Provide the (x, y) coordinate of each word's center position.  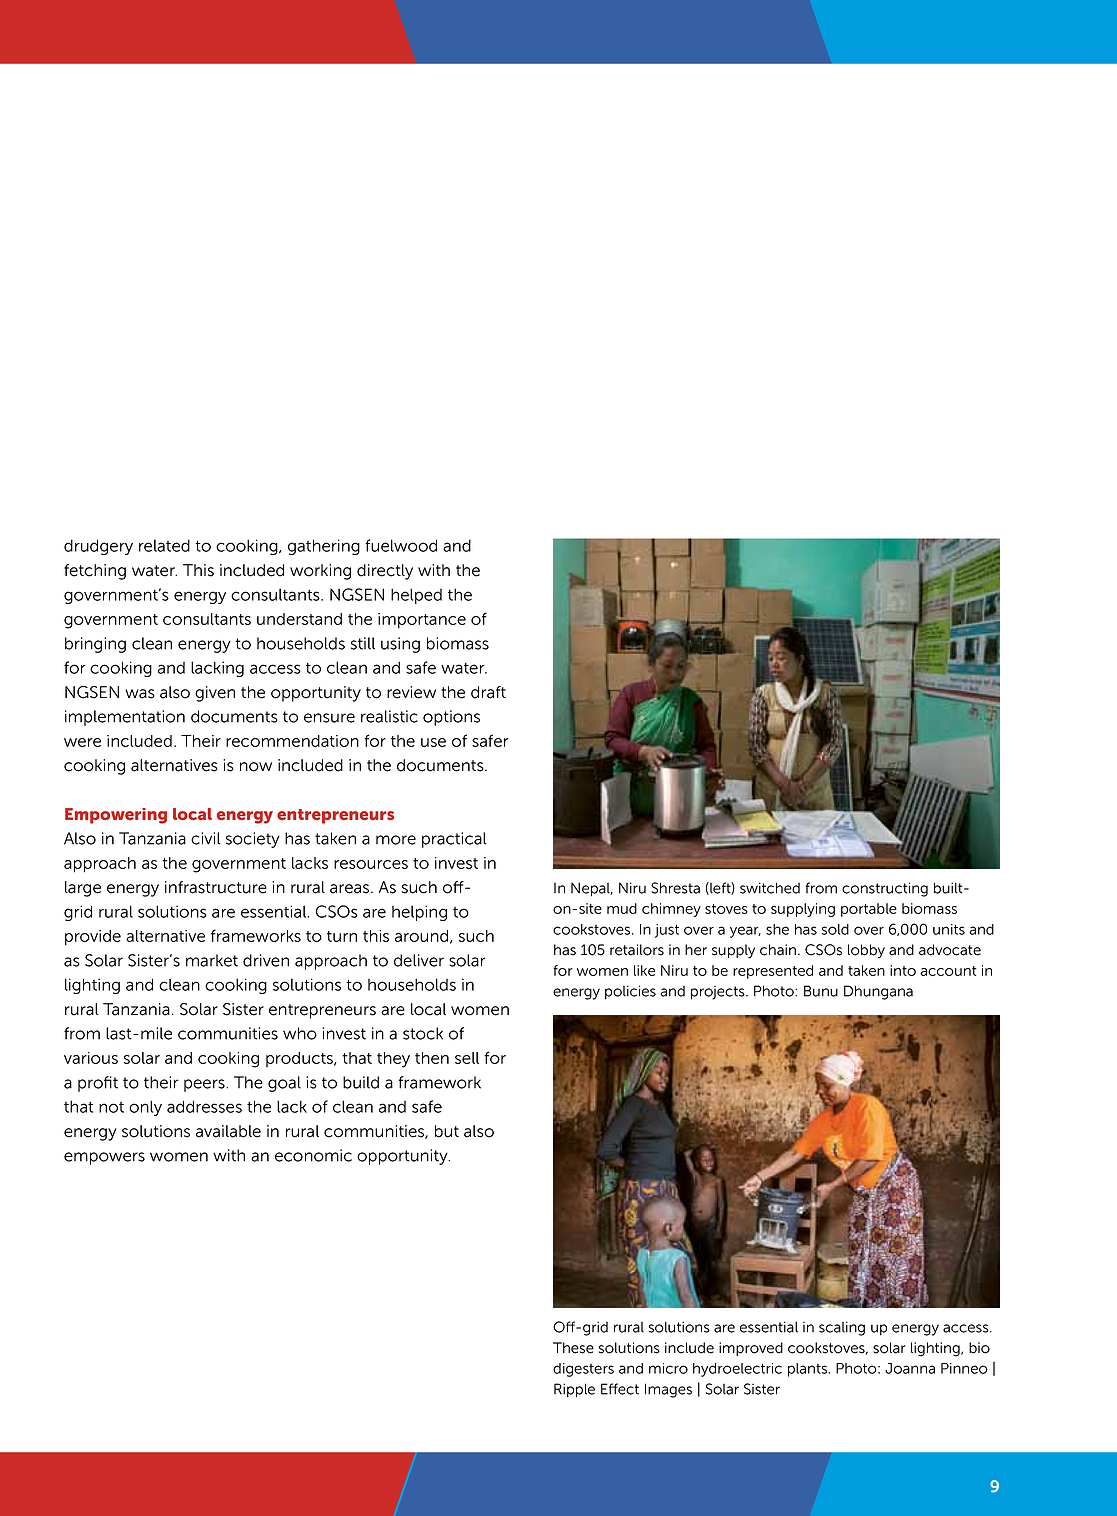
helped (416, 596)
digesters (583, 1370)
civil (206, 838)
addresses (204, 1106)
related (164, 545)
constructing (885, 889)
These (573, 1348)
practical (454, 840)
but (447, 1131)
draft (488, 692)
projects (719, 993)
